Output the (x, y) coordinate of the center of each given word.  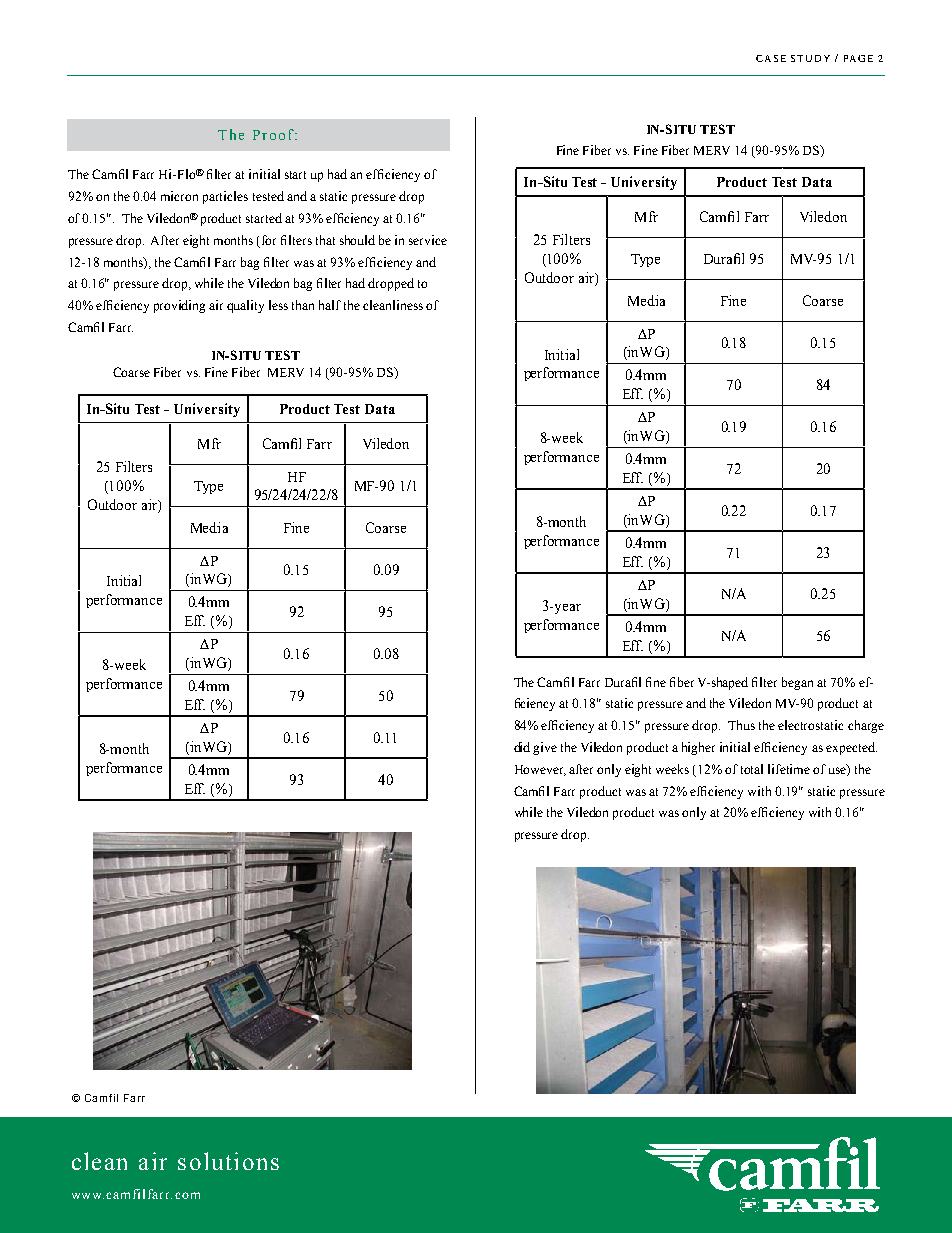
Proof (275, 134)
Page (858, 58)
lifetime (789, 769)
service (428, 240)
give (545, 748)
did (522, 747)
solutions (228, 1161)
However (540, 770)
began (797, 683)
